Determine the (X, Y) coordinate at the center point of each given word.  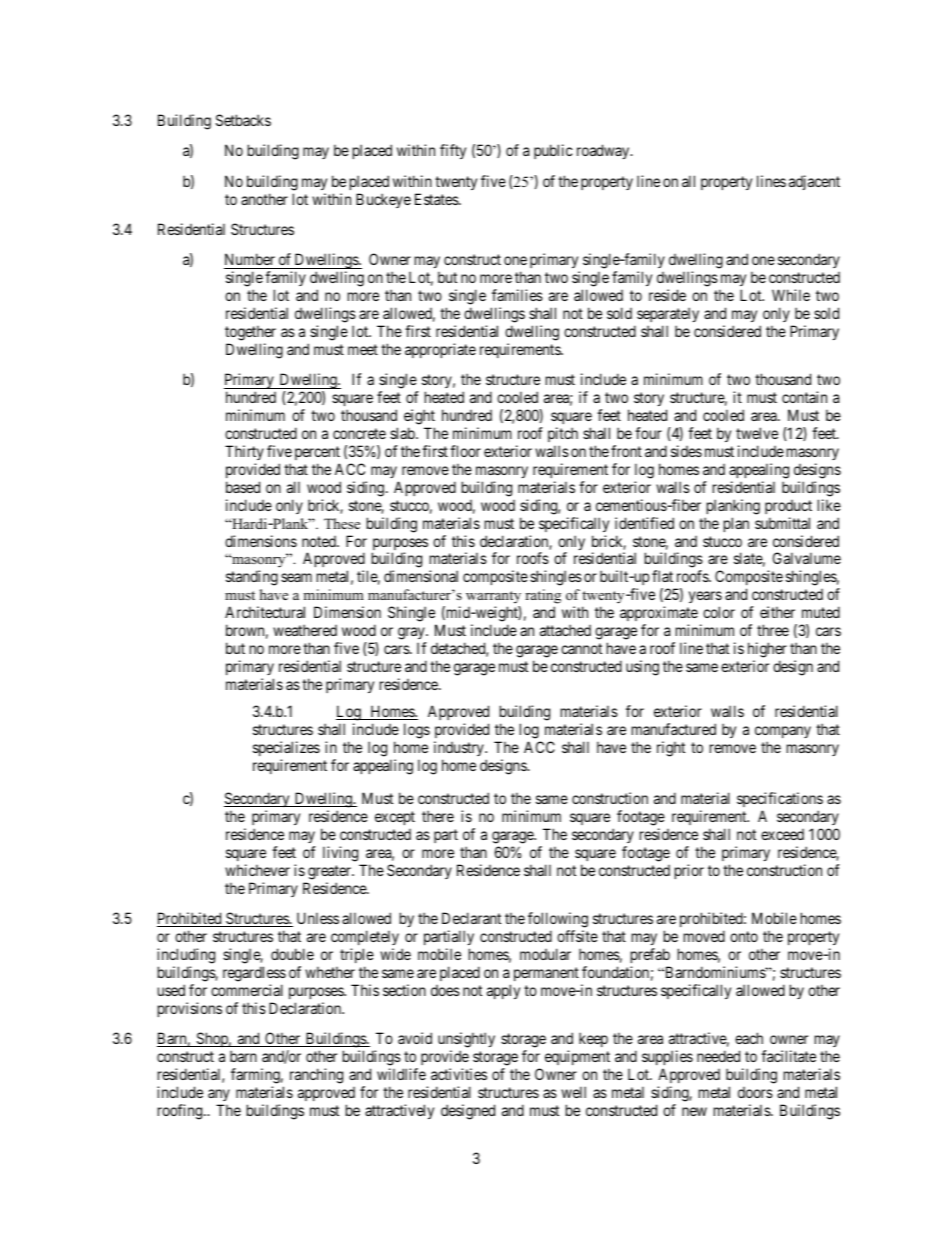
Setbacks (243, 120)
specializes (286, 748)
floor (465, 451)
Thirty (244, 452)
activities (459, 1074)
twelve (757, 433)
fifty (453, 151)
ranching (316, 1076)
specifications (780, 801)
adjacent (814, 182)
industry (460, 748)
